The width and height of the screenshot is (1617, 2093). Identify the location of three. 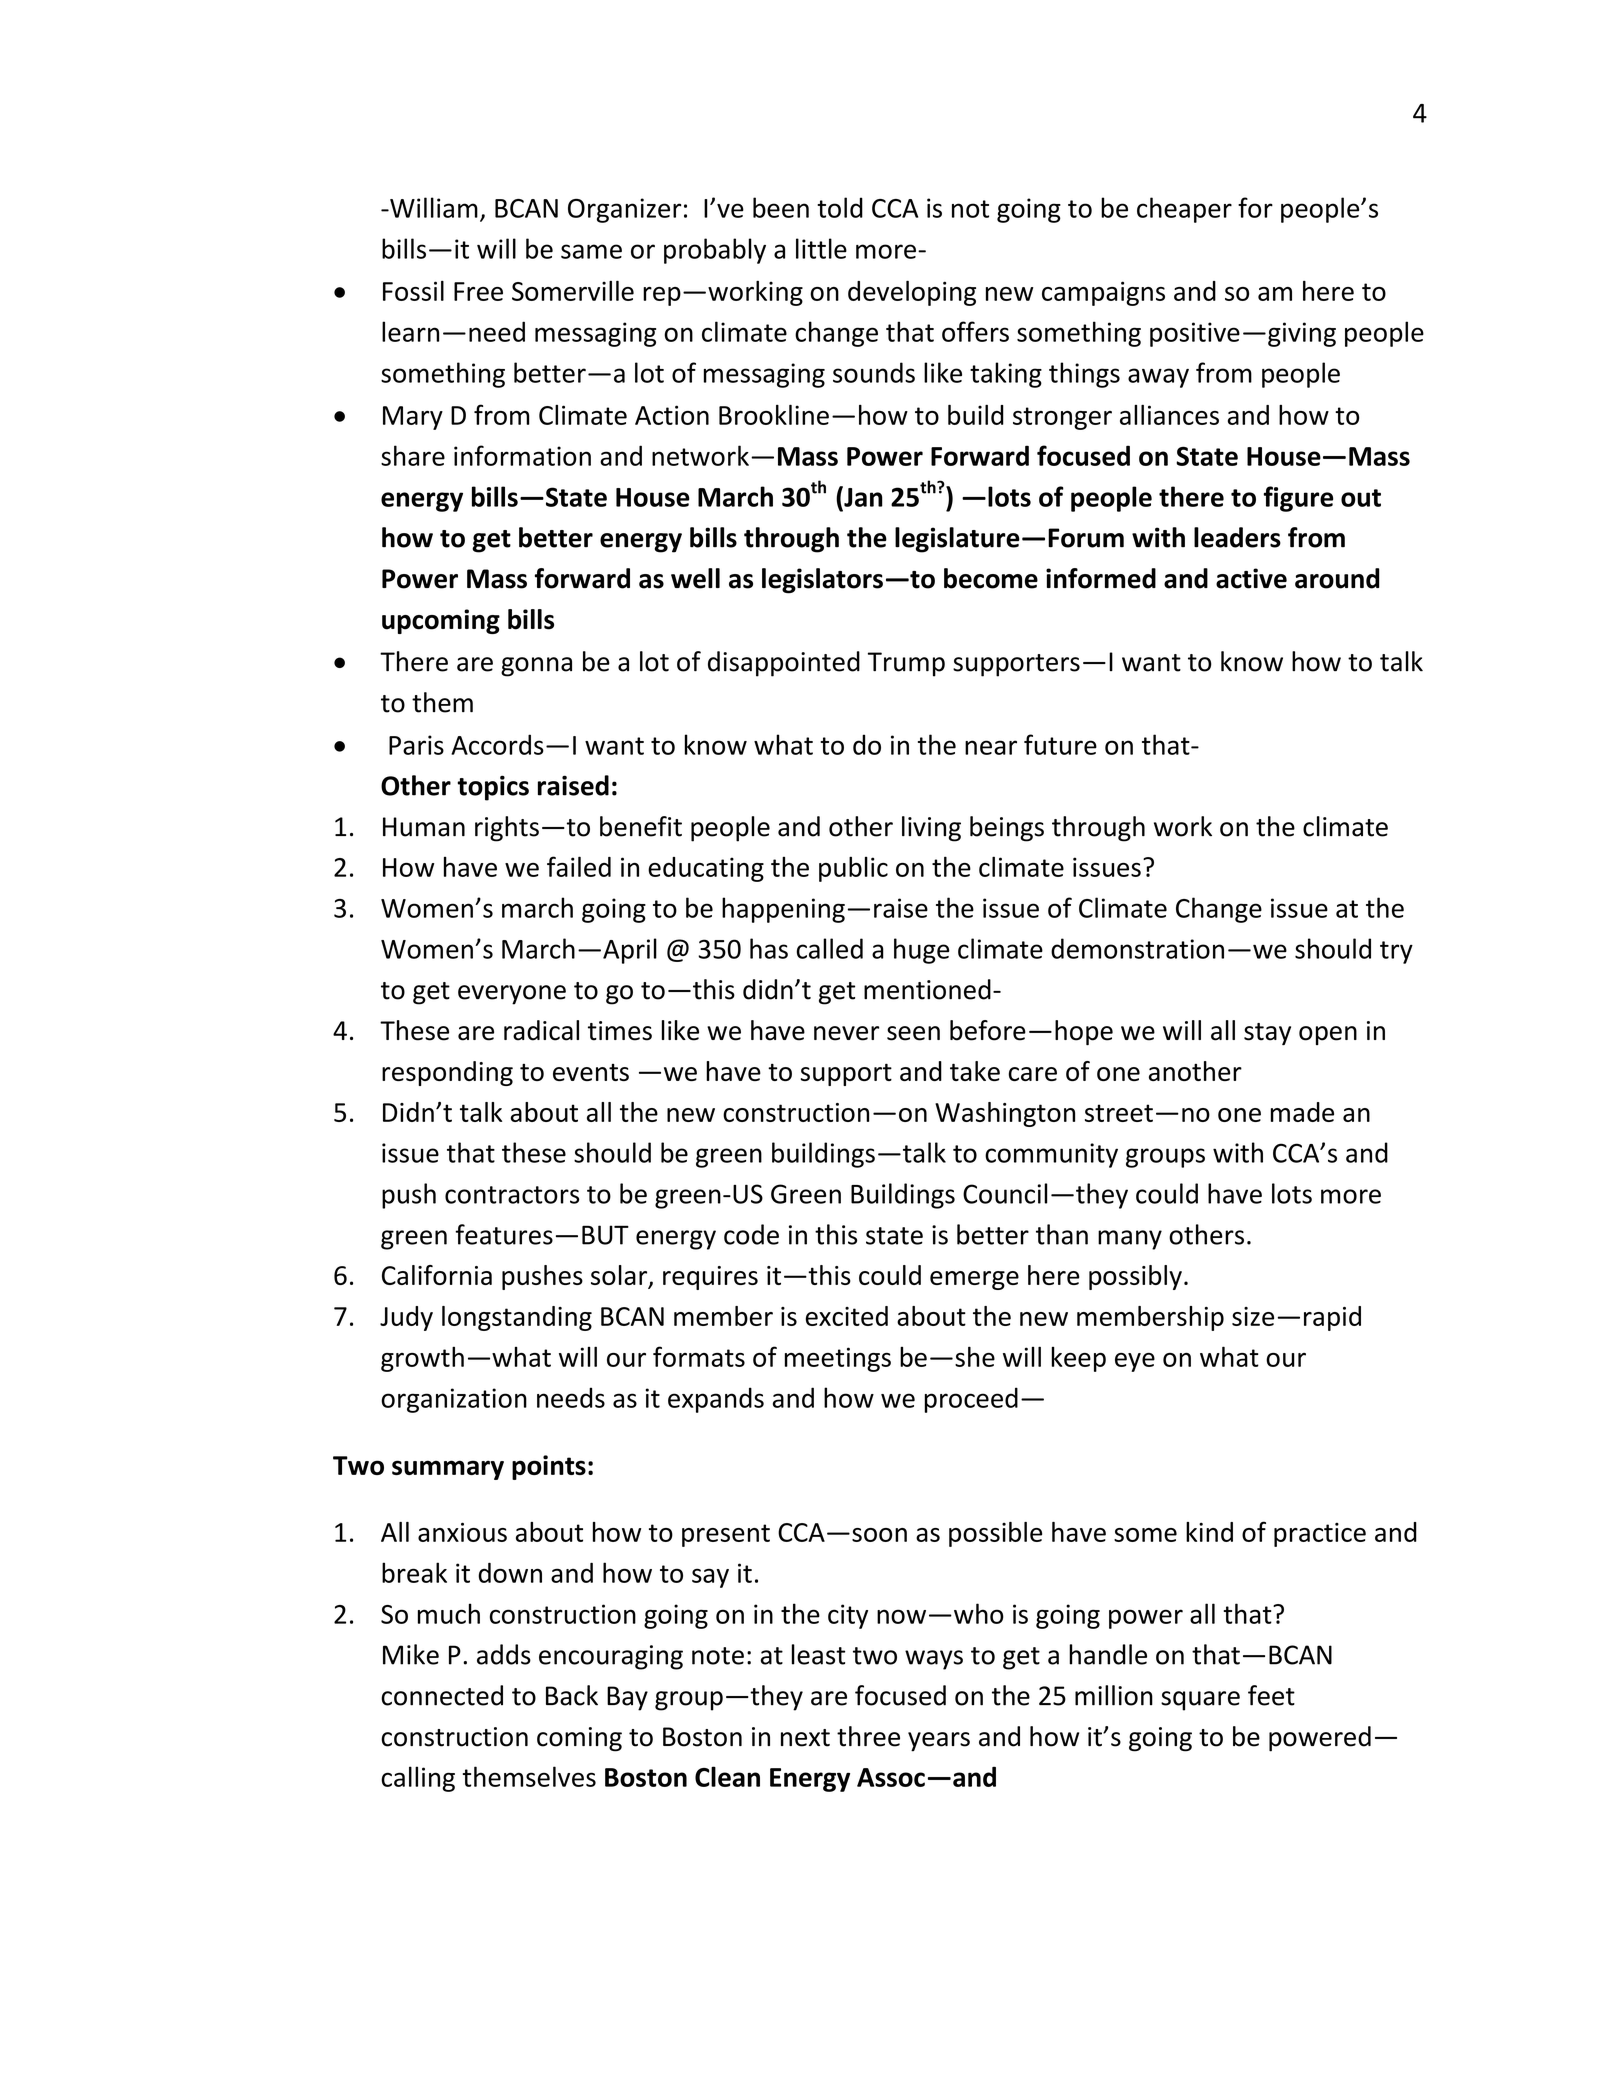
(868, 1736).
